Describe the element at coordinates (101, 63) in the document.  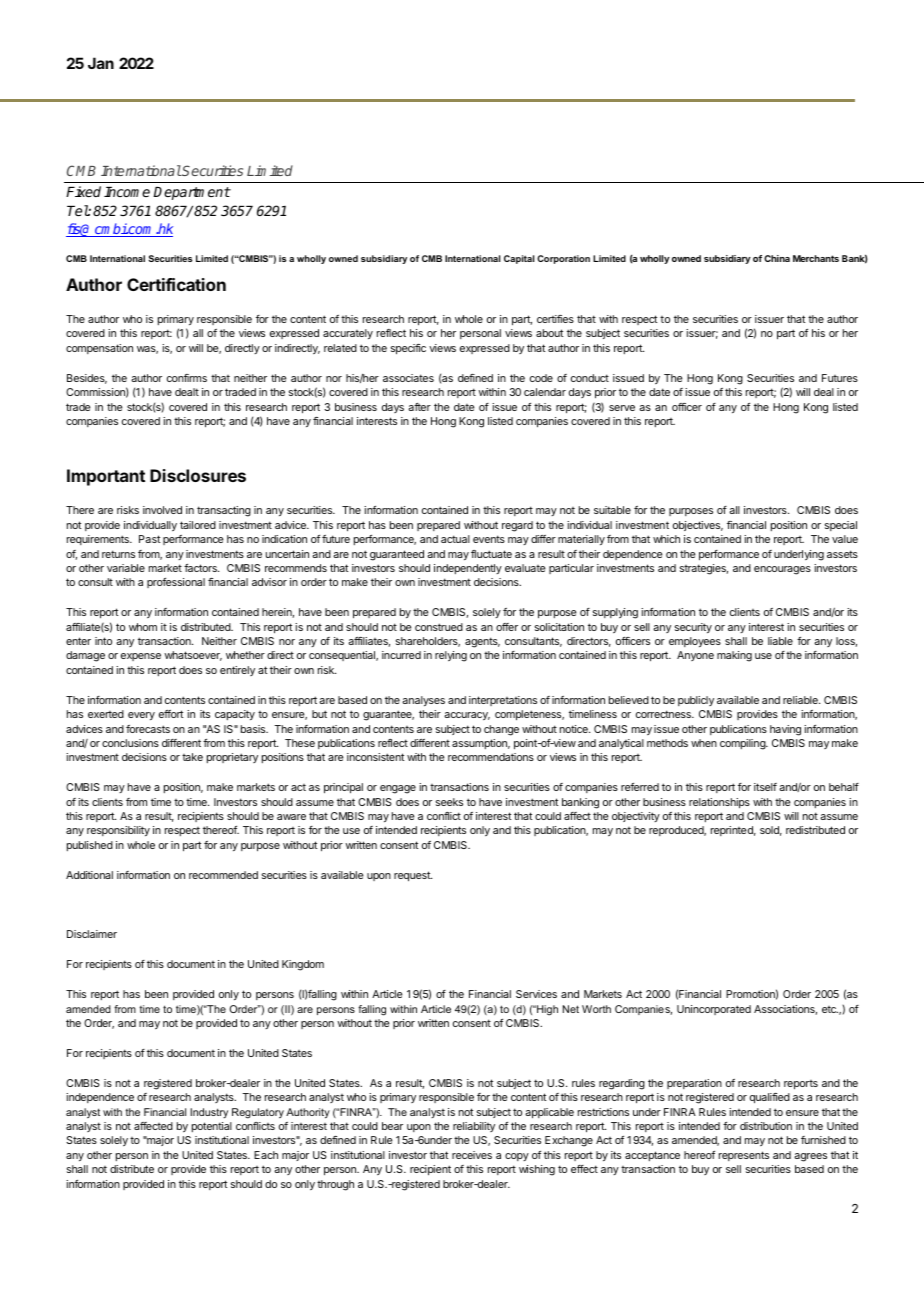
I see `Jan` at that location.
